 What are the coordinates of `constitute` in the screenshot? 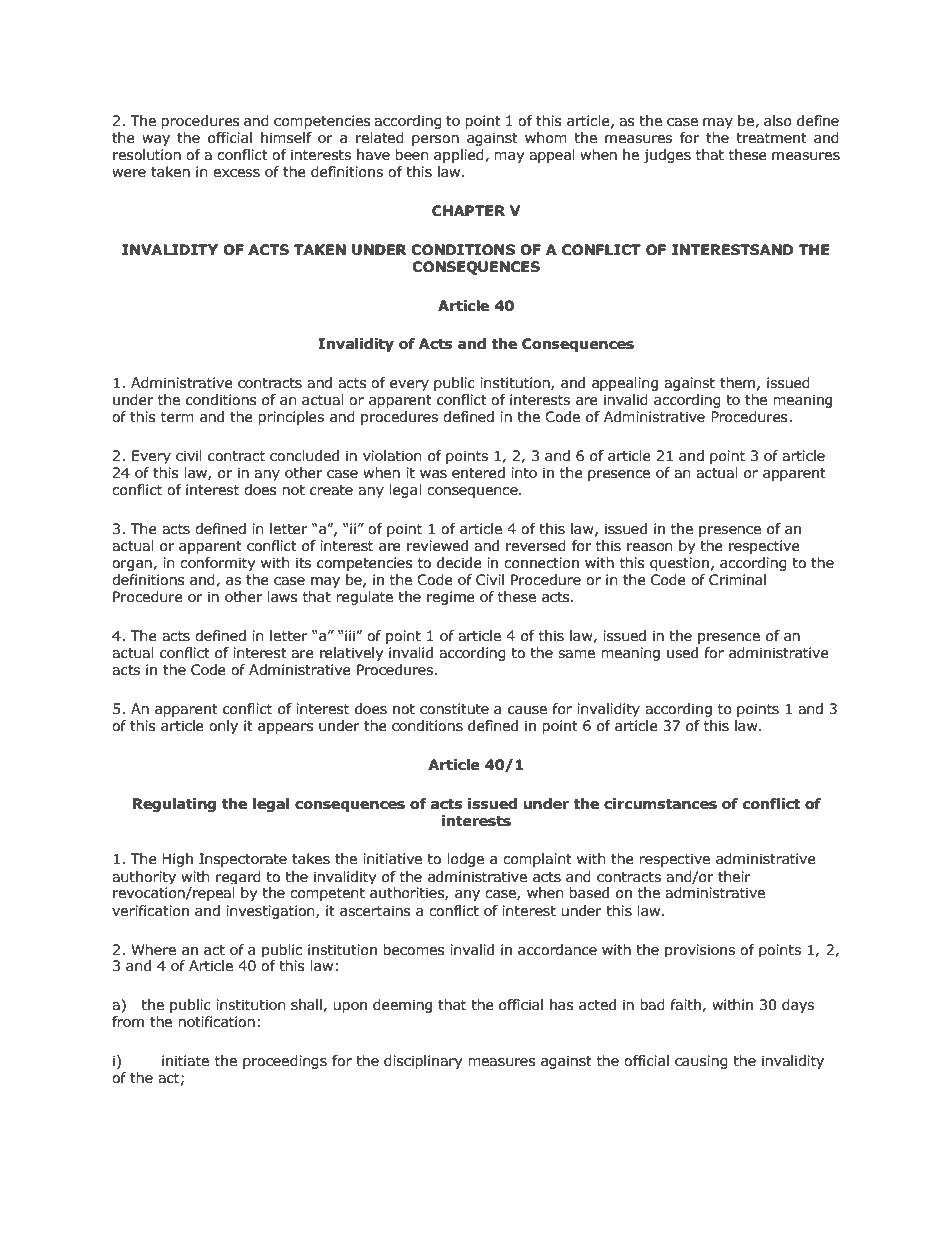 It's located at (454, 709).
